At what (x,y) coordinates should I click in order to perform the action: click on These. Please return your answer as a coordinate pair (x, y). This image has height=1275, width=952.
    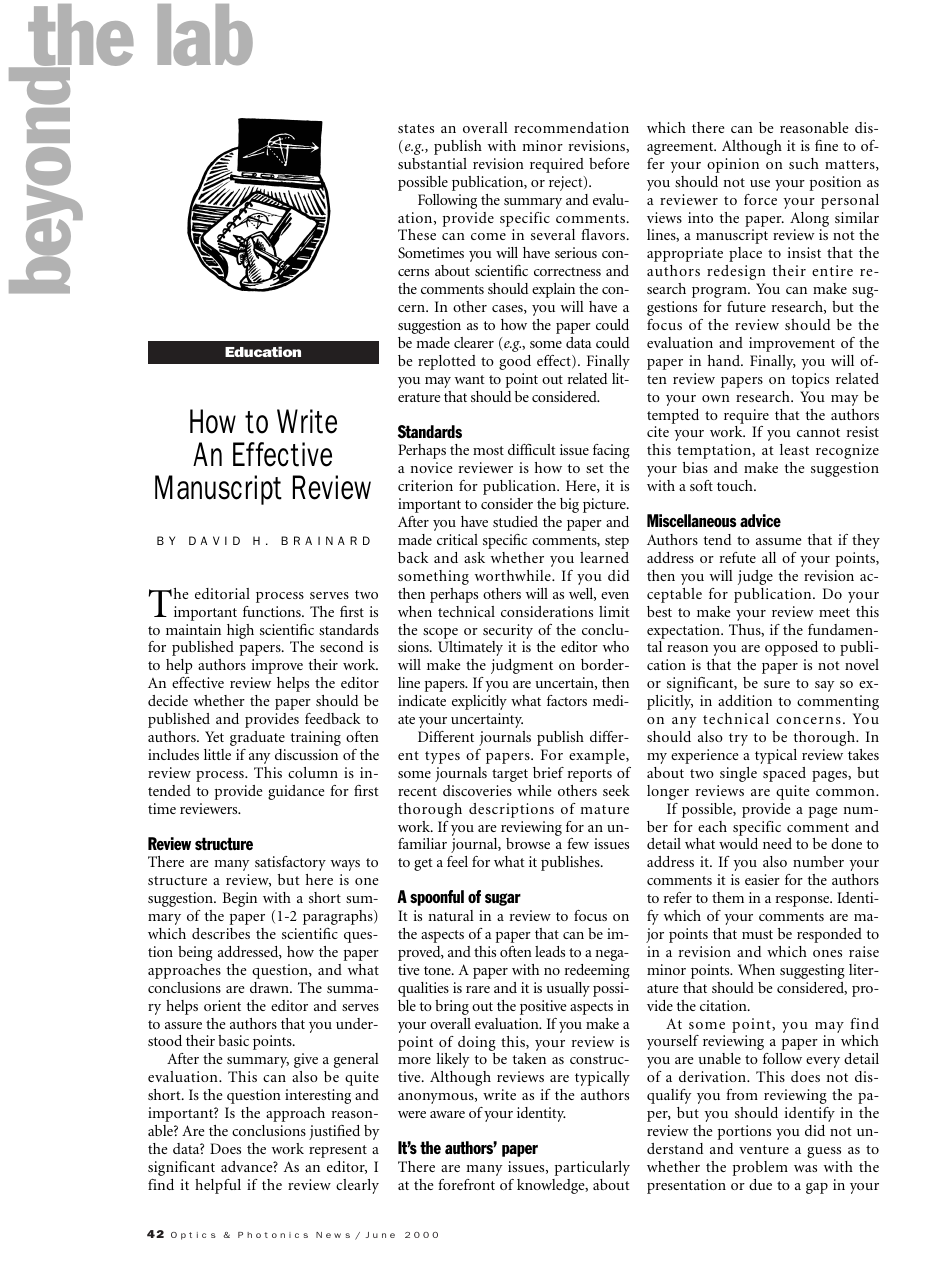
    Looking at the image, I should click on (417, 234).
